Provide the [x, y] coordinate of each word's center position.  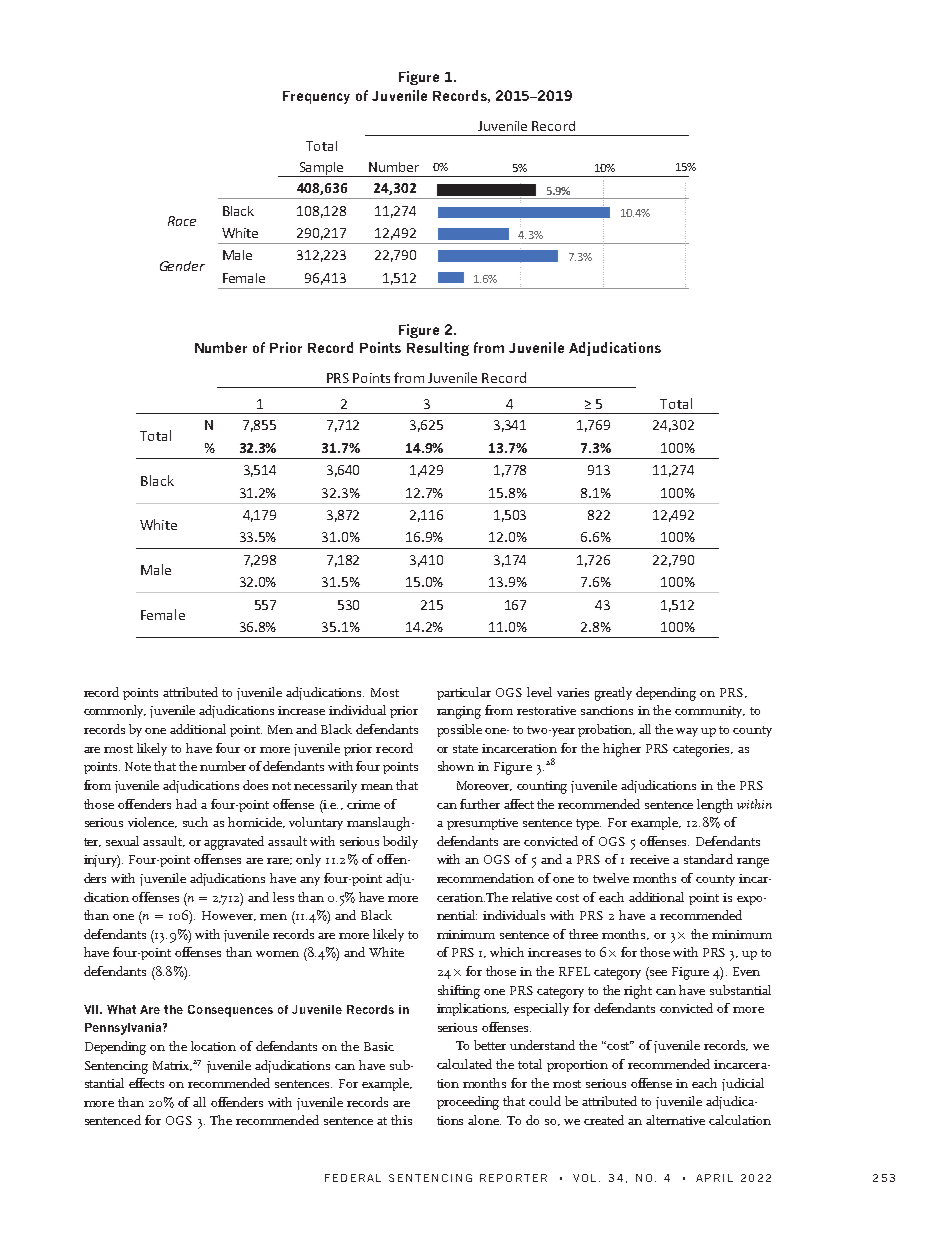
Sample [321, 169]
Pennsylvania [124, 1029]
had [186, 804]
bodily [400, 842]
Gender [182, 266]
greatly [613, 694]
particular [464, 693]
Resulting [438, 349]
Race [182, 221]
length [715, 806]
